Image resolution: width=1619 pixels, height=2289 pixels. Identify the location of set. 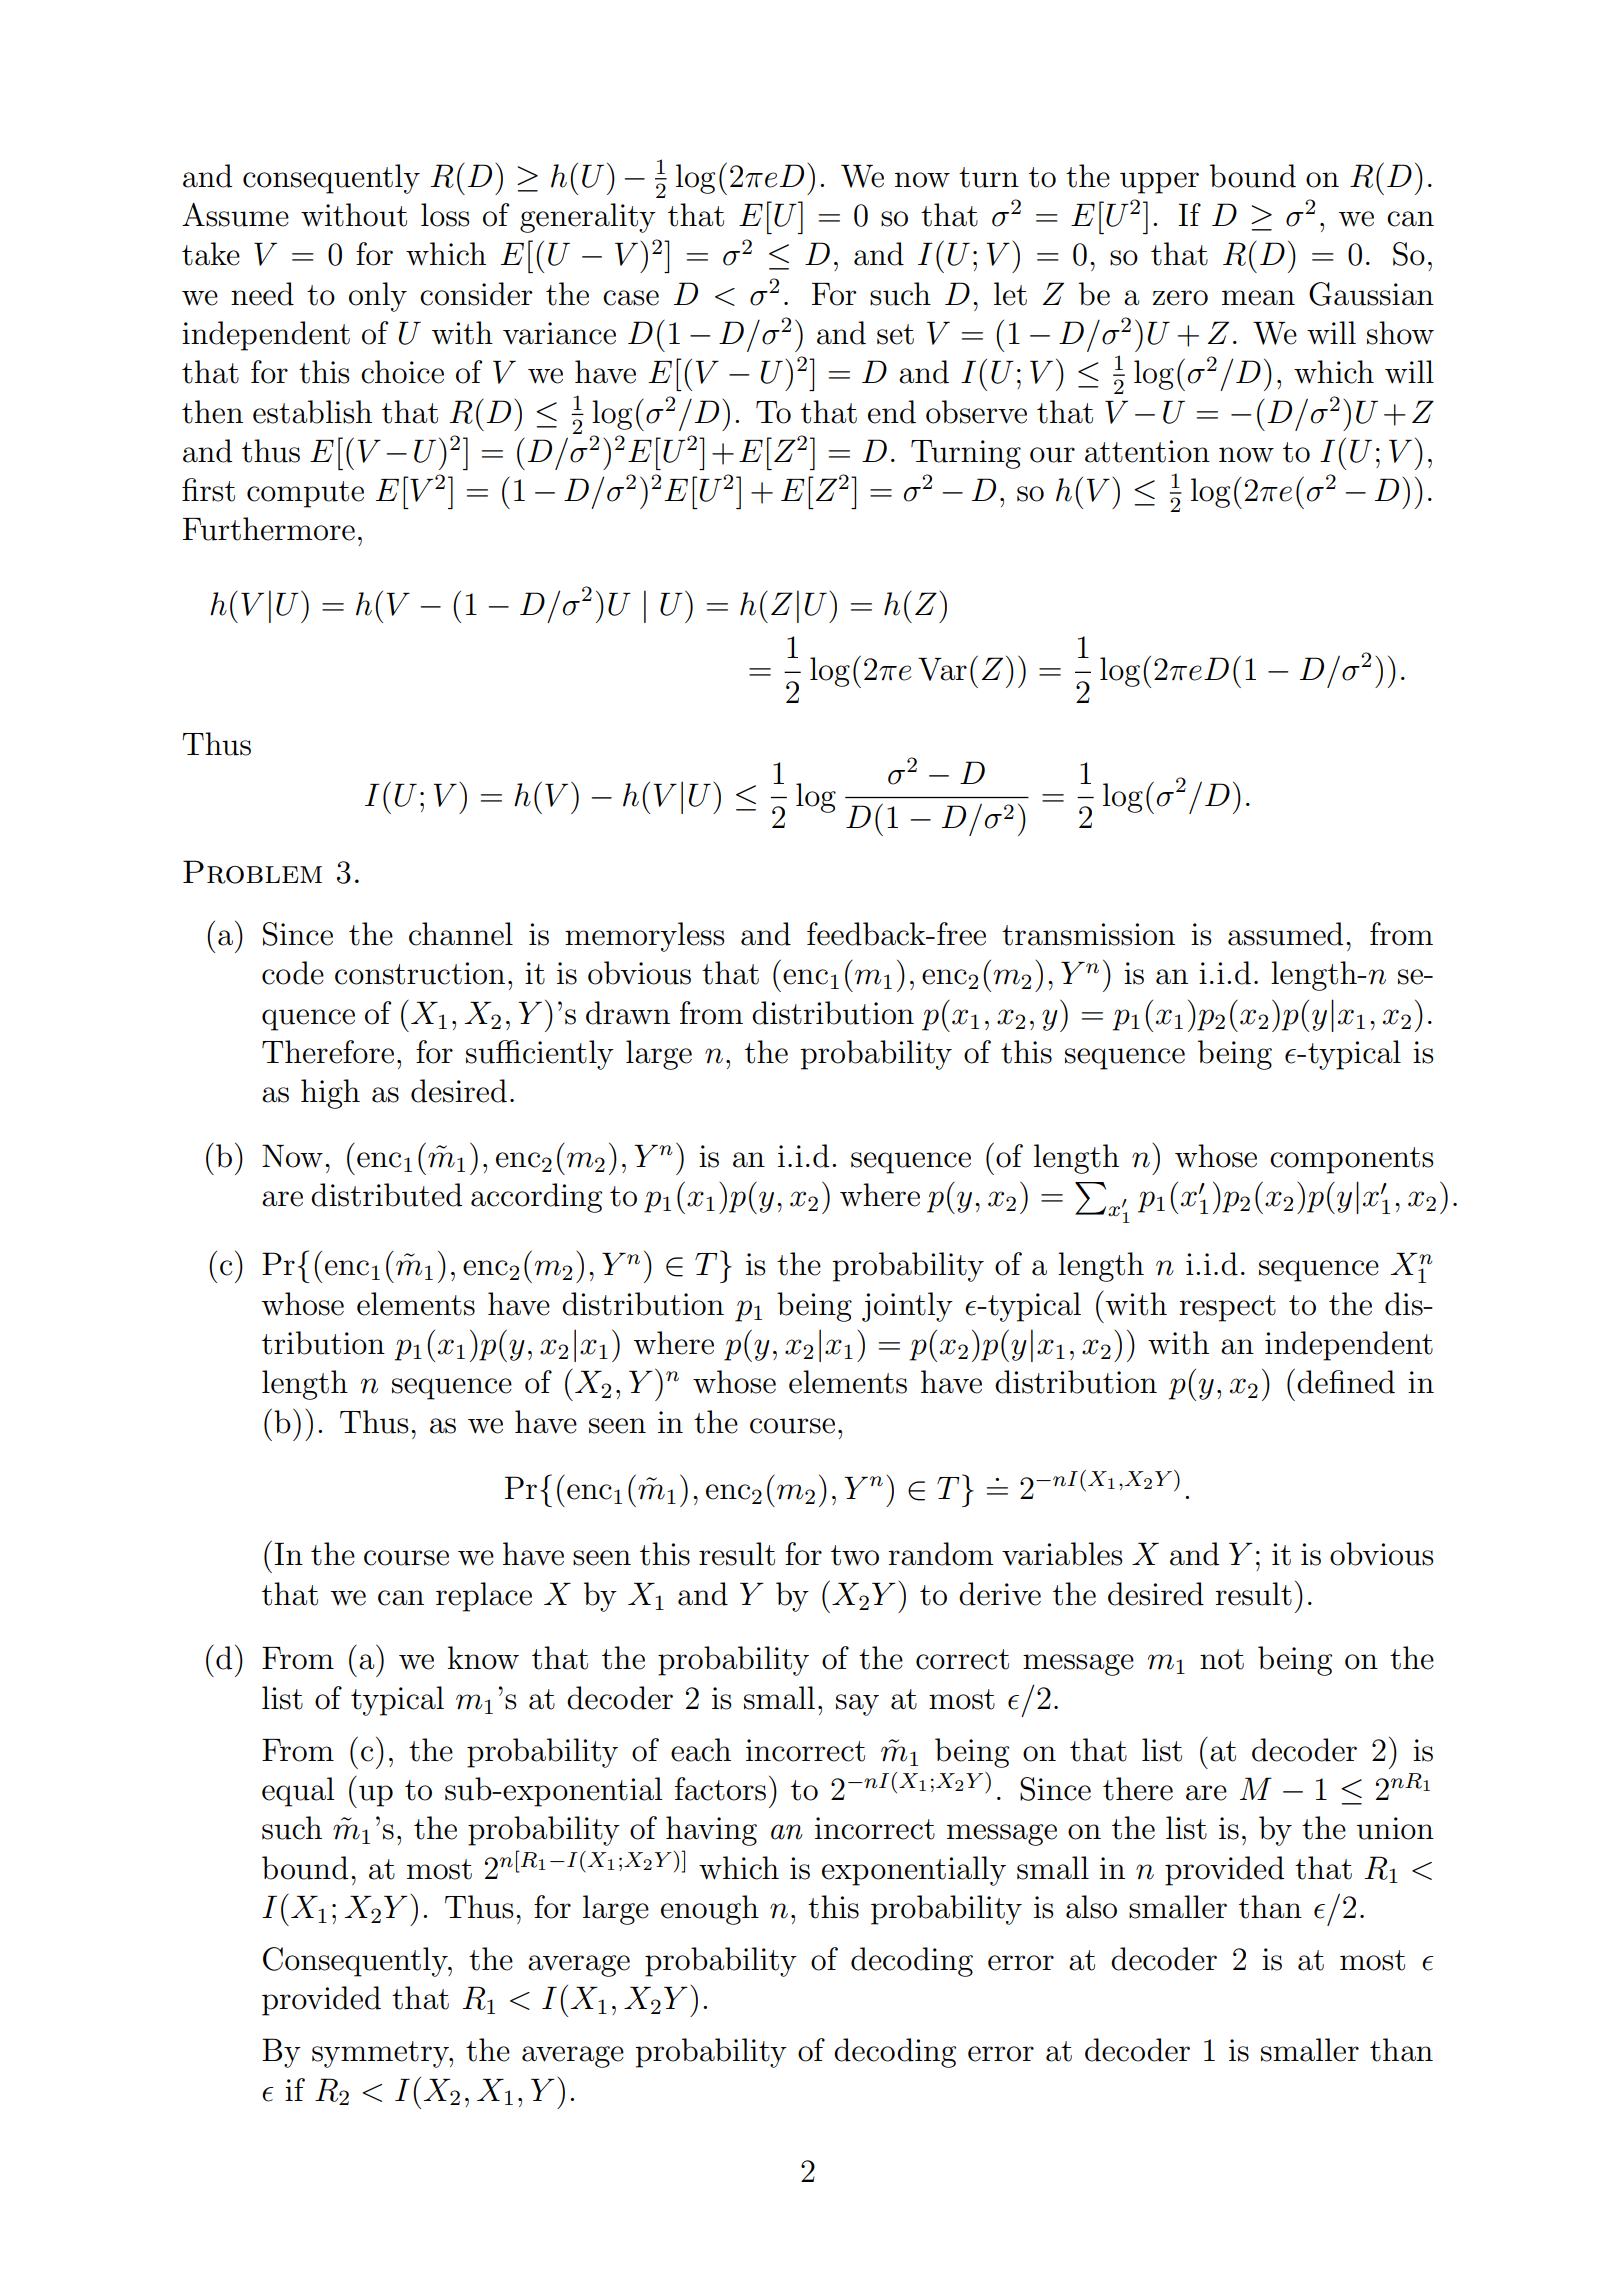
(895, 334).
